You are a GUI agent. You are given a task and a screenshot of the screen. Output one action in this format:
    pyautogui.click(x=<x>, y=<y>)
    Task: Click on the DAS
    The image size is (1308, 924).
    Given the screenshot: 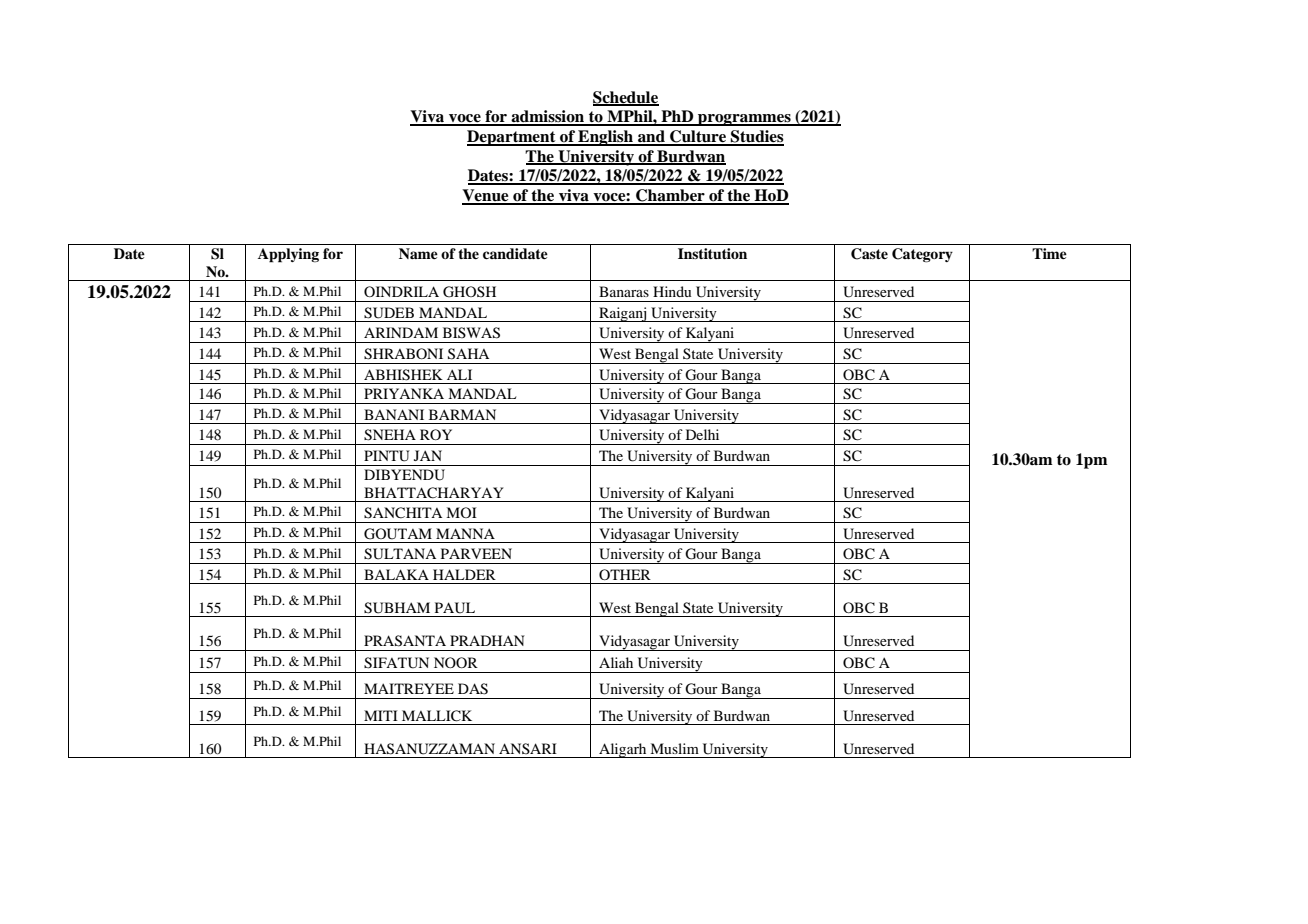 What is the action you would take?
    pyautogui.click(x=473, y=689)
